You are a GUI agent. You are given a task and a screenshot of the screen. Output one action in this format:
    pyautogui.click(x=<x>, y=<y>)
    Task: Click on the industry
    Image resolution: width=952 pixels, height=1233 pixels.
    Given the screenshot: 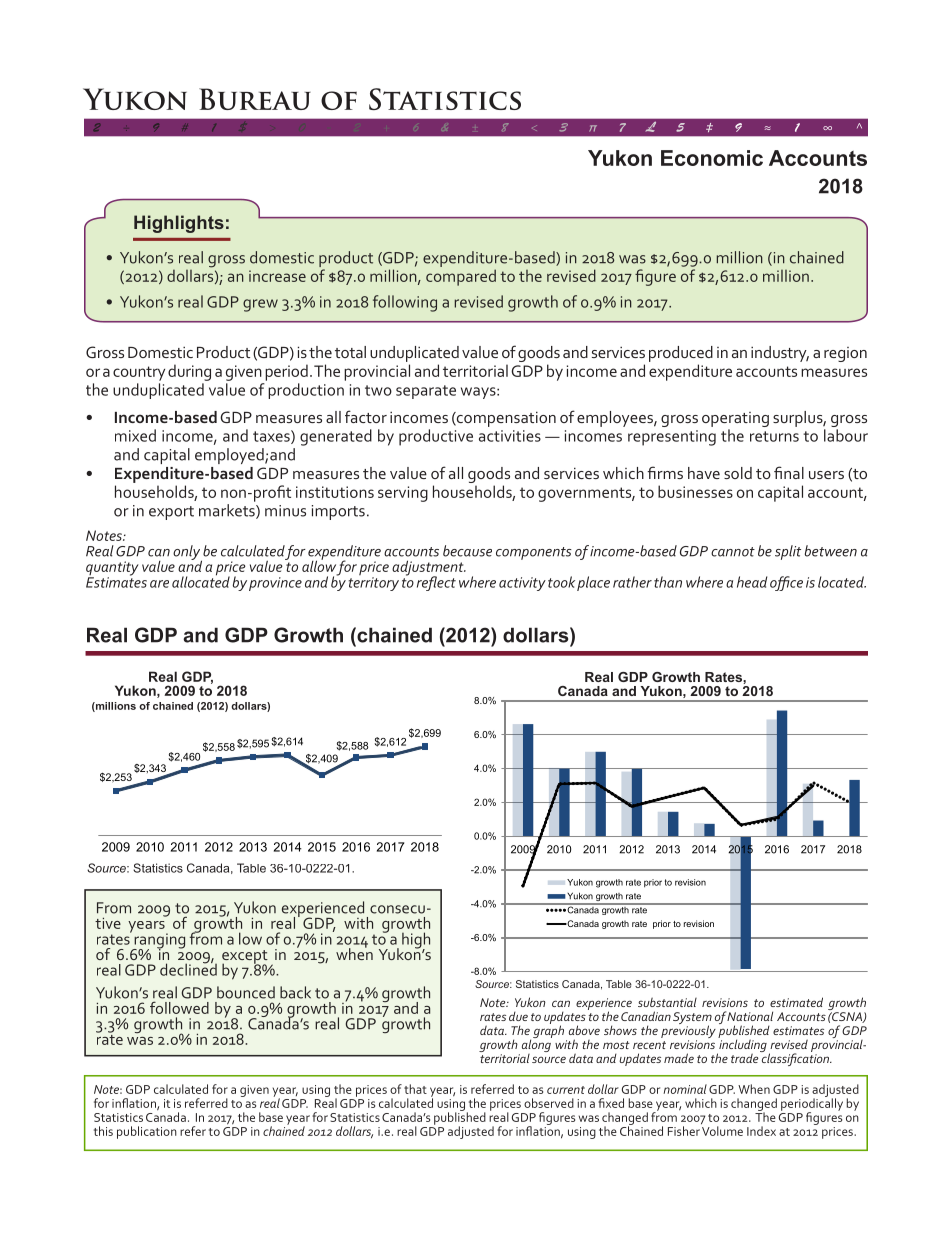 What is the action you would take?
    pyautogui.click(x=780, y=354)
